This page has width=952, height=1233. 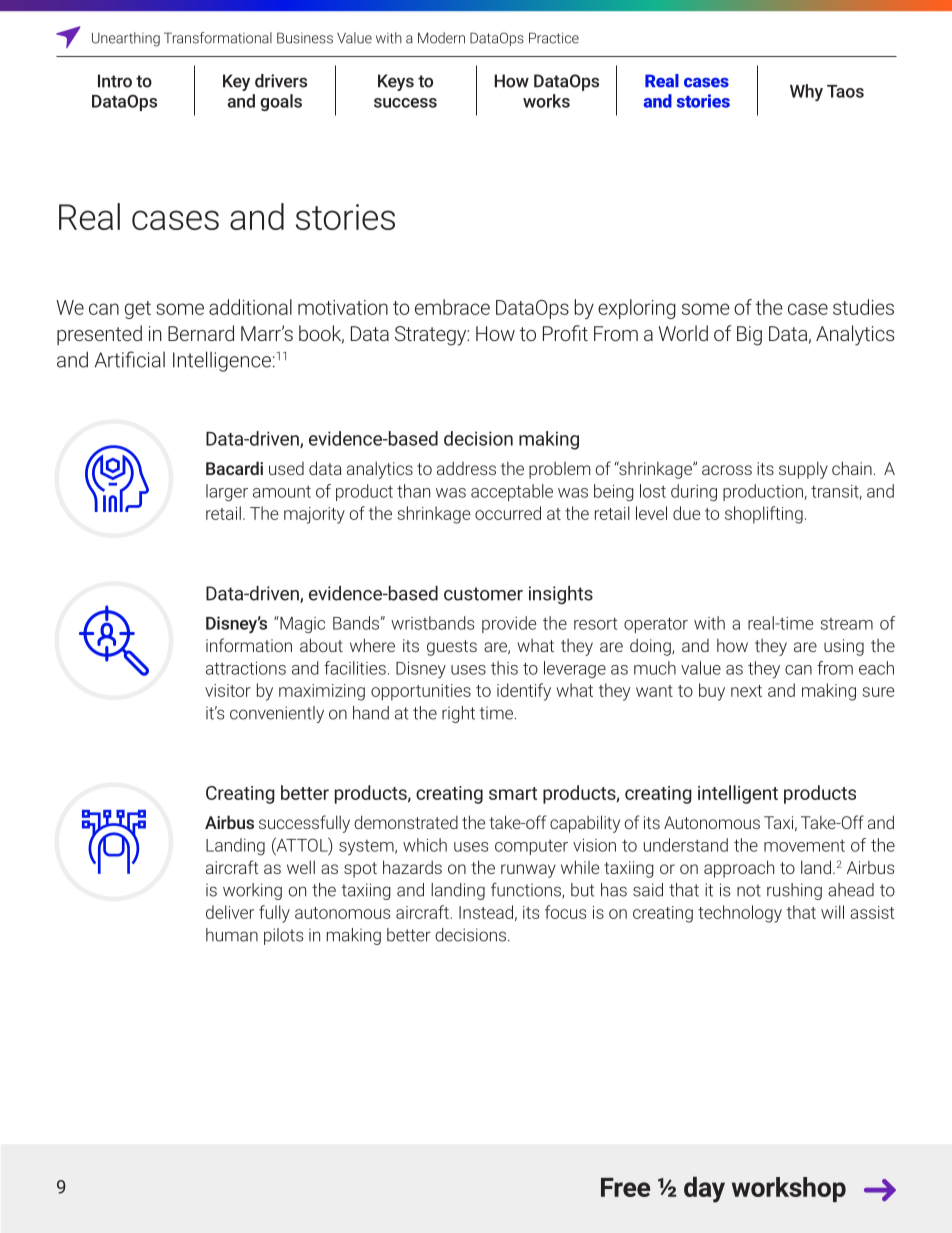 I want to click on Why, so click(x=806, y=93).
